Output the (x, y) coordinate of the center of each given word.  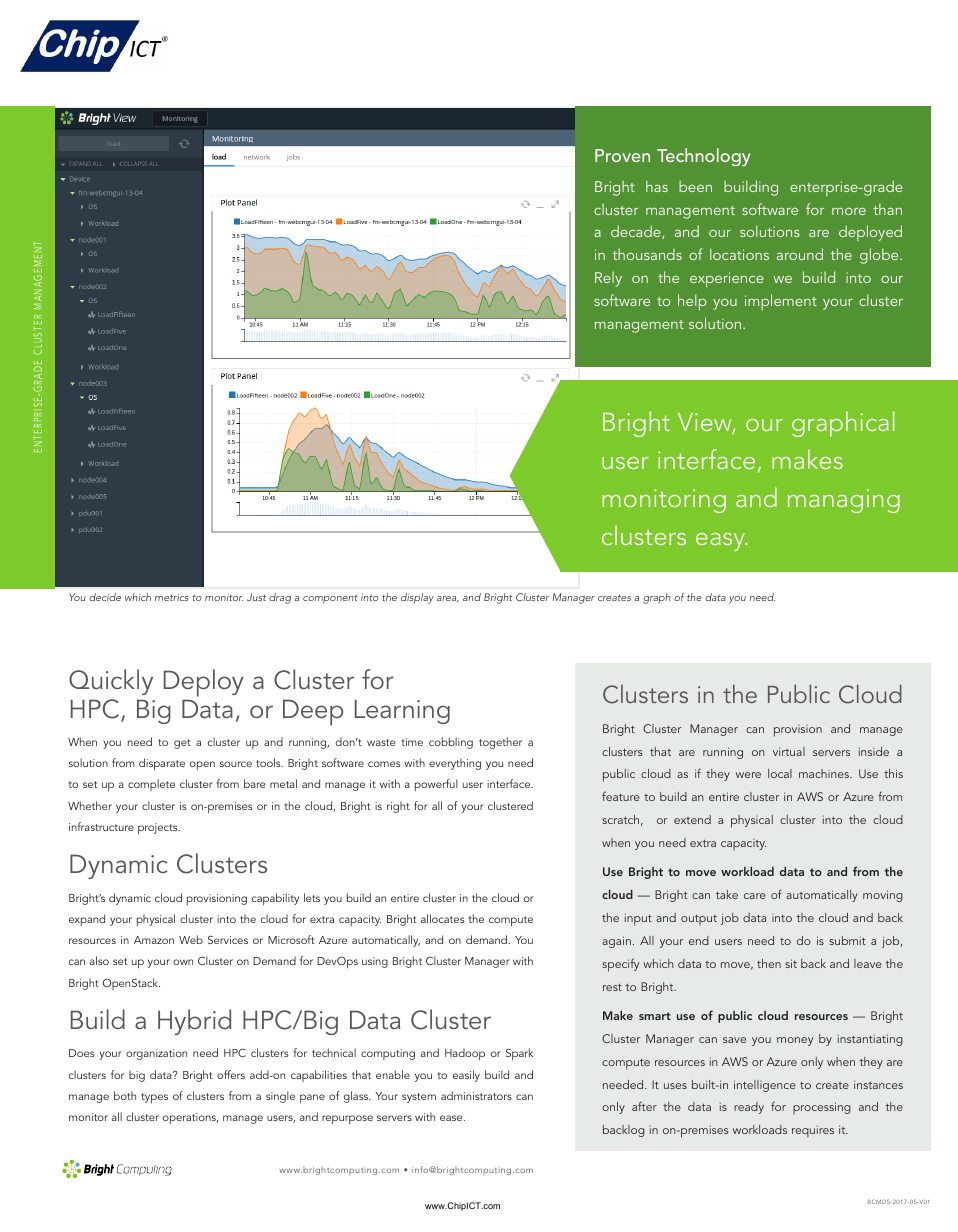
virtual (789, 751)
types (154, 1098)
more (849, 211)
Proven (622, 155)
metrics (172, 597)
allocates (442, 918)
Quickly (111, 682)
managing (844, 501)
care (755, 896)
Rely (608, 279)
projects (159, 828)
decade (637, 232)
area (448, 599)
